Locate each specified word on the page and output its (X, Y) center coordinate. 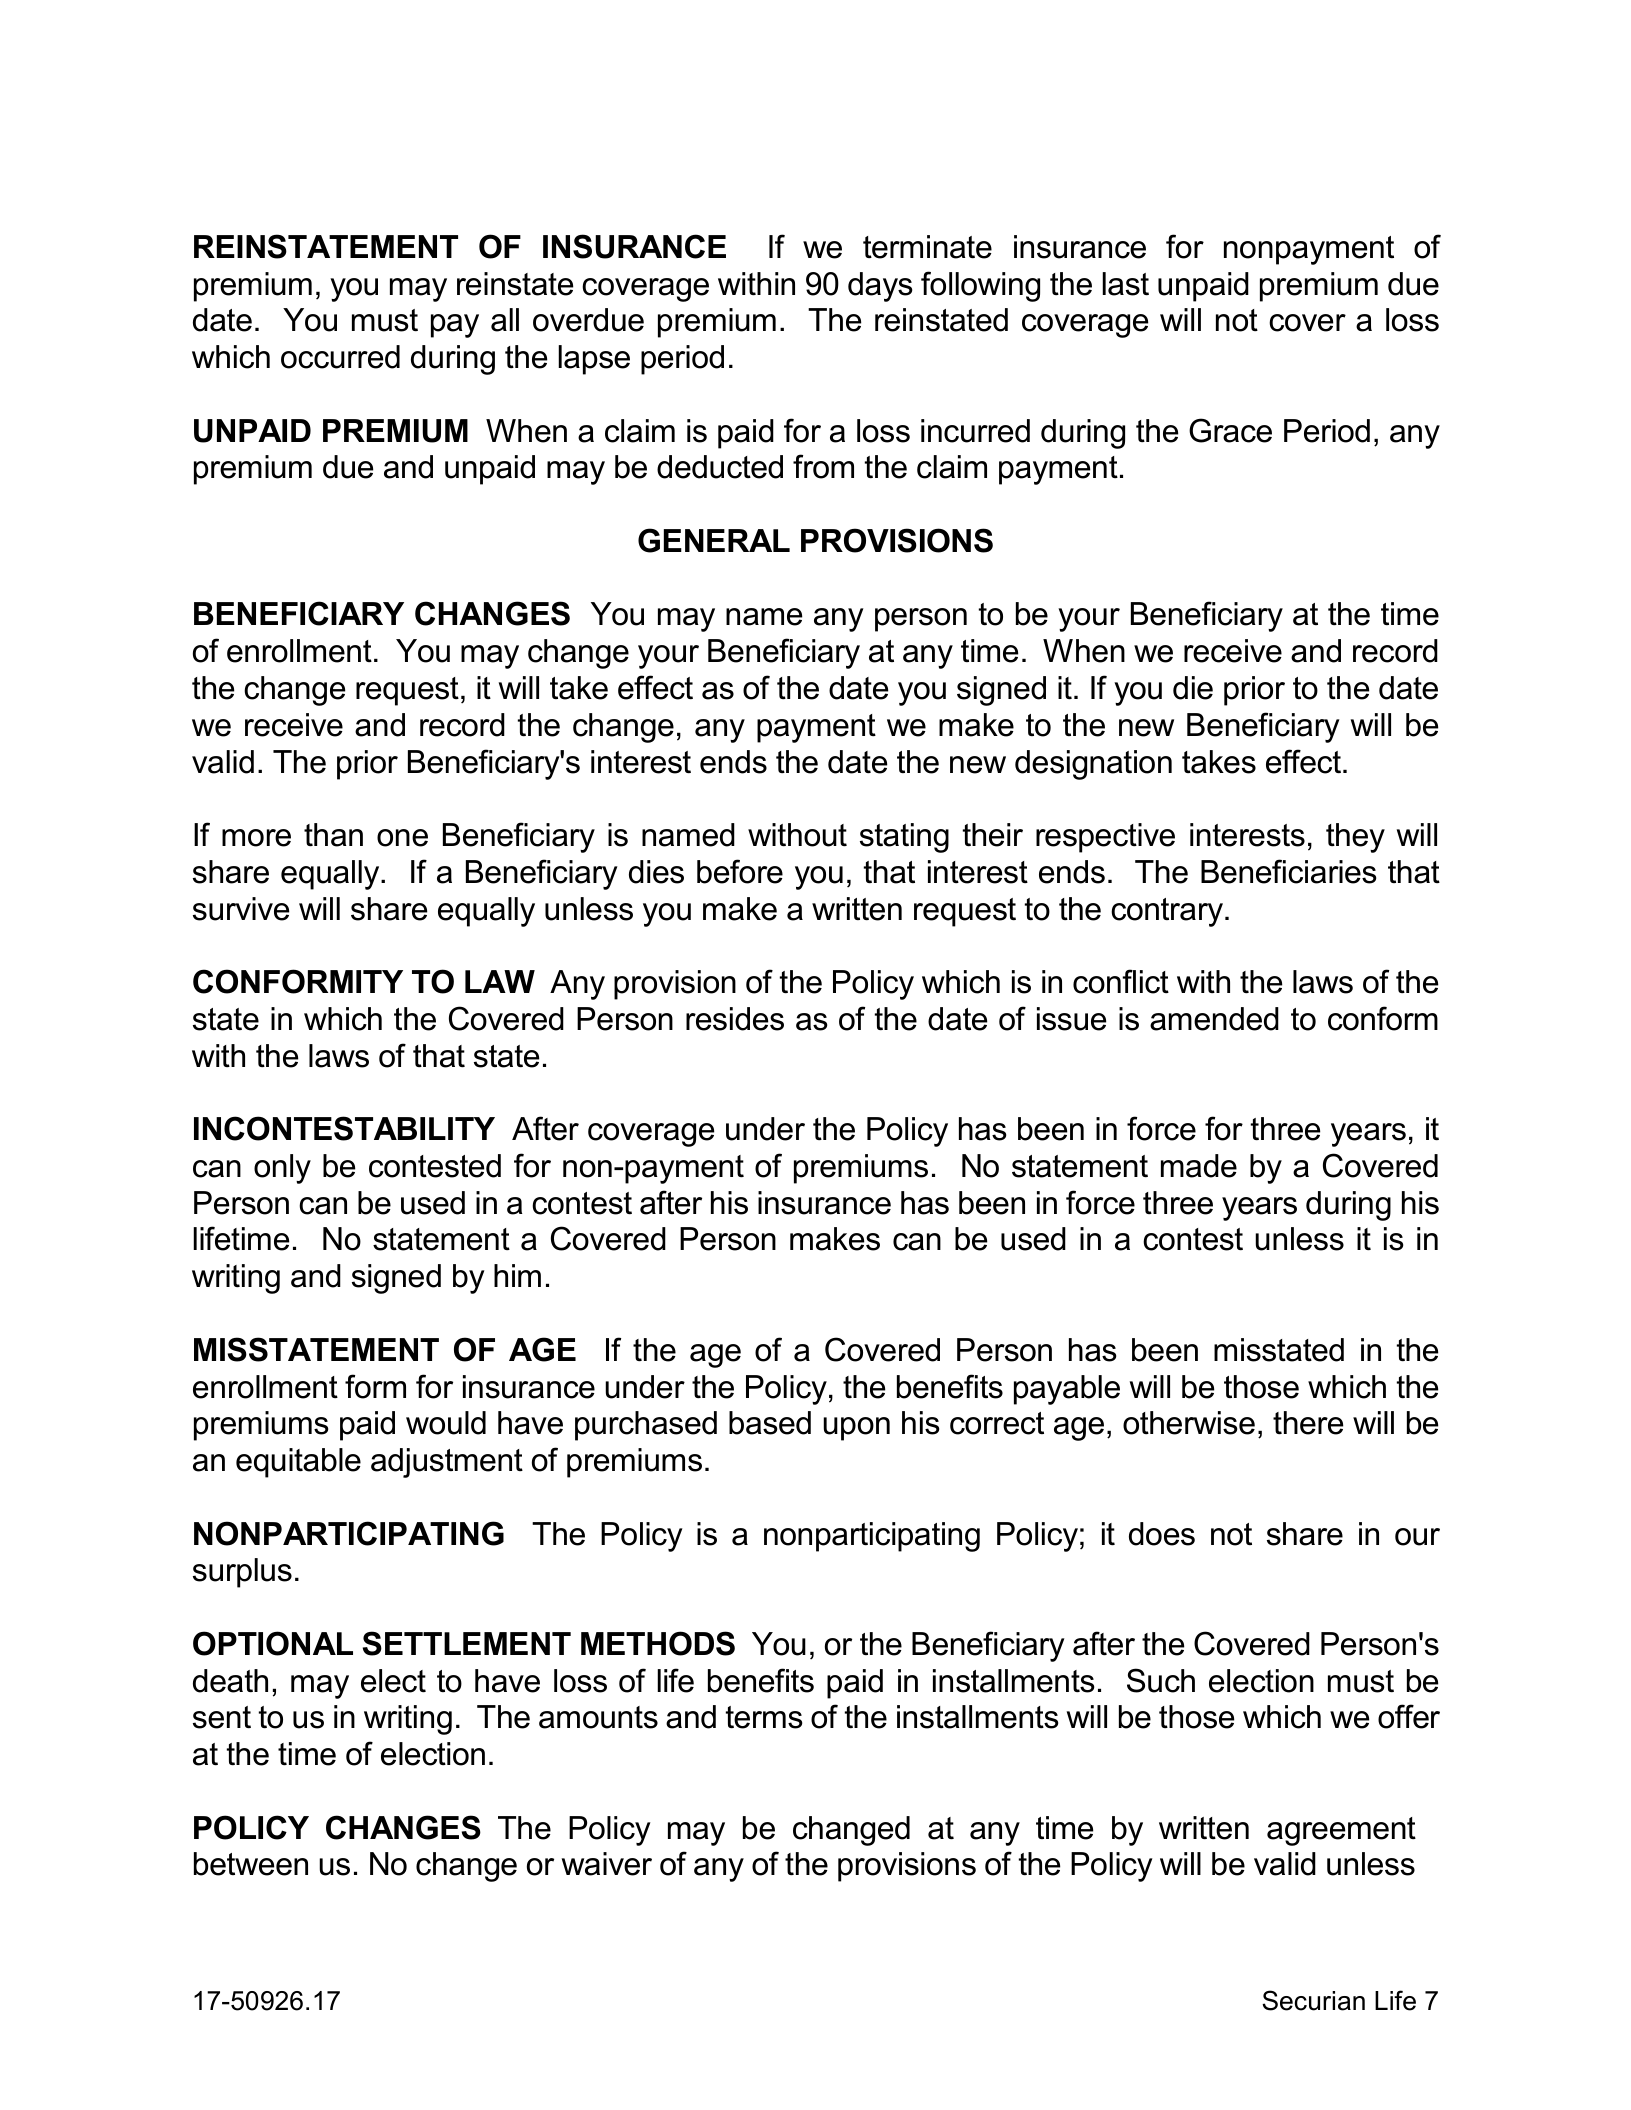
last (1125, 284)
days (880, 287)
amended (1214, 1019)
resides (735, 1019)
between (251, 1864)
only (282, 1169)
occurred (340, 357)
